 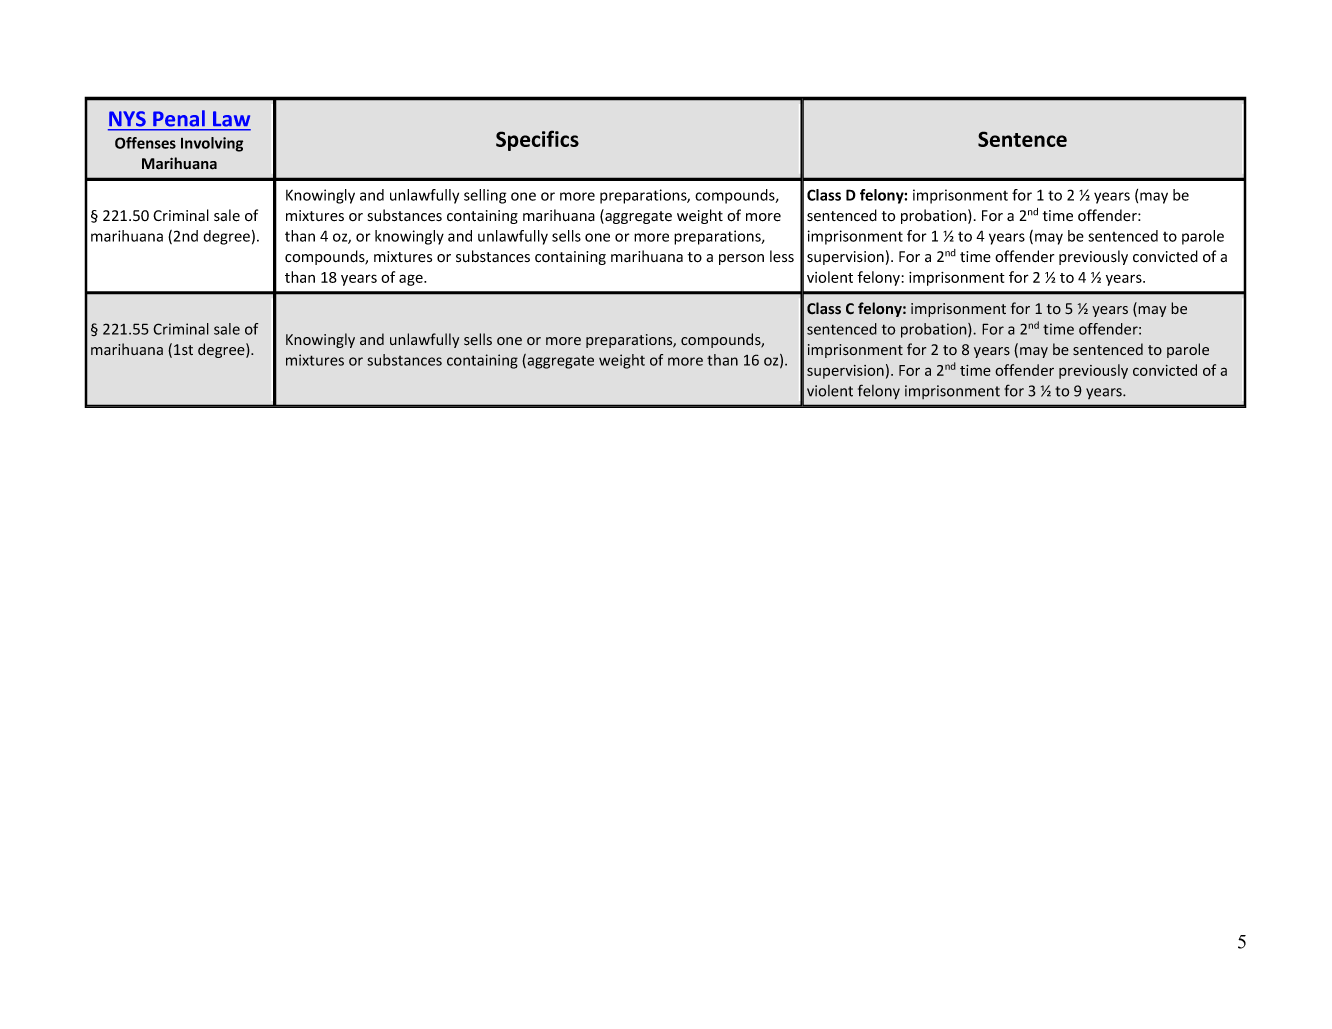 What do you see at coordinates (485, 196) in the document?
I see `selling` at bounding box center [485, 196].
